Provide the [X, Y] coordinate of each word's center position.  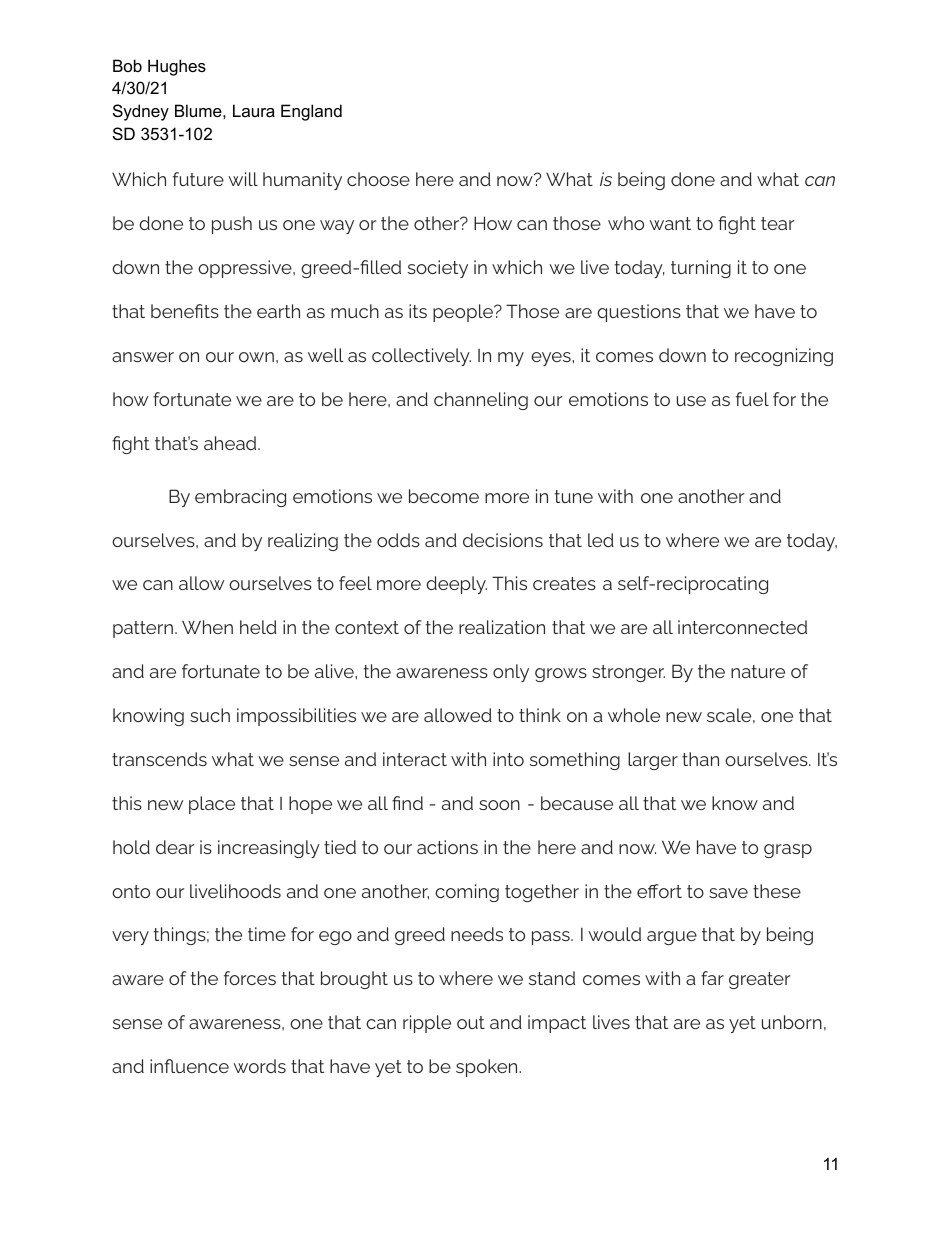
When [207, 627]
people [464, 313]
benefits [185, 311]
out [471, 1022]
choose [378, 179]
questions [639, 313]
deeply [456, 585]
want [670, 223]
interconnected [742, 627]
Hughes [177, 67]
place [212, 805]
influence [189, 1066]
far [712, 978]
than [700, 759]
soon [499, 805]
